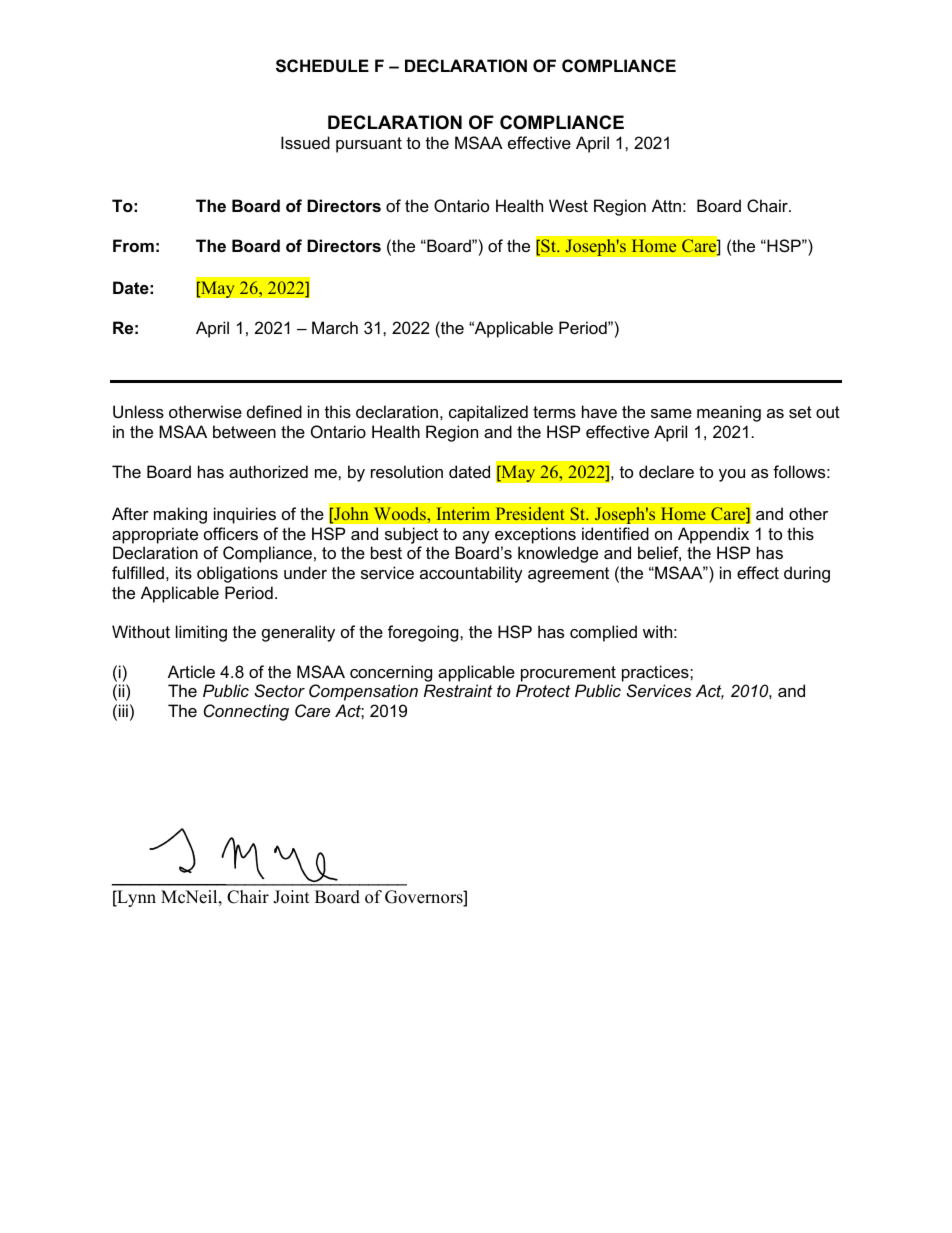 This document has width=952, height=1233. What do you see at coordinates (458, 690) in the document?
I see `Restraint` at bounding box center [458, 690].
